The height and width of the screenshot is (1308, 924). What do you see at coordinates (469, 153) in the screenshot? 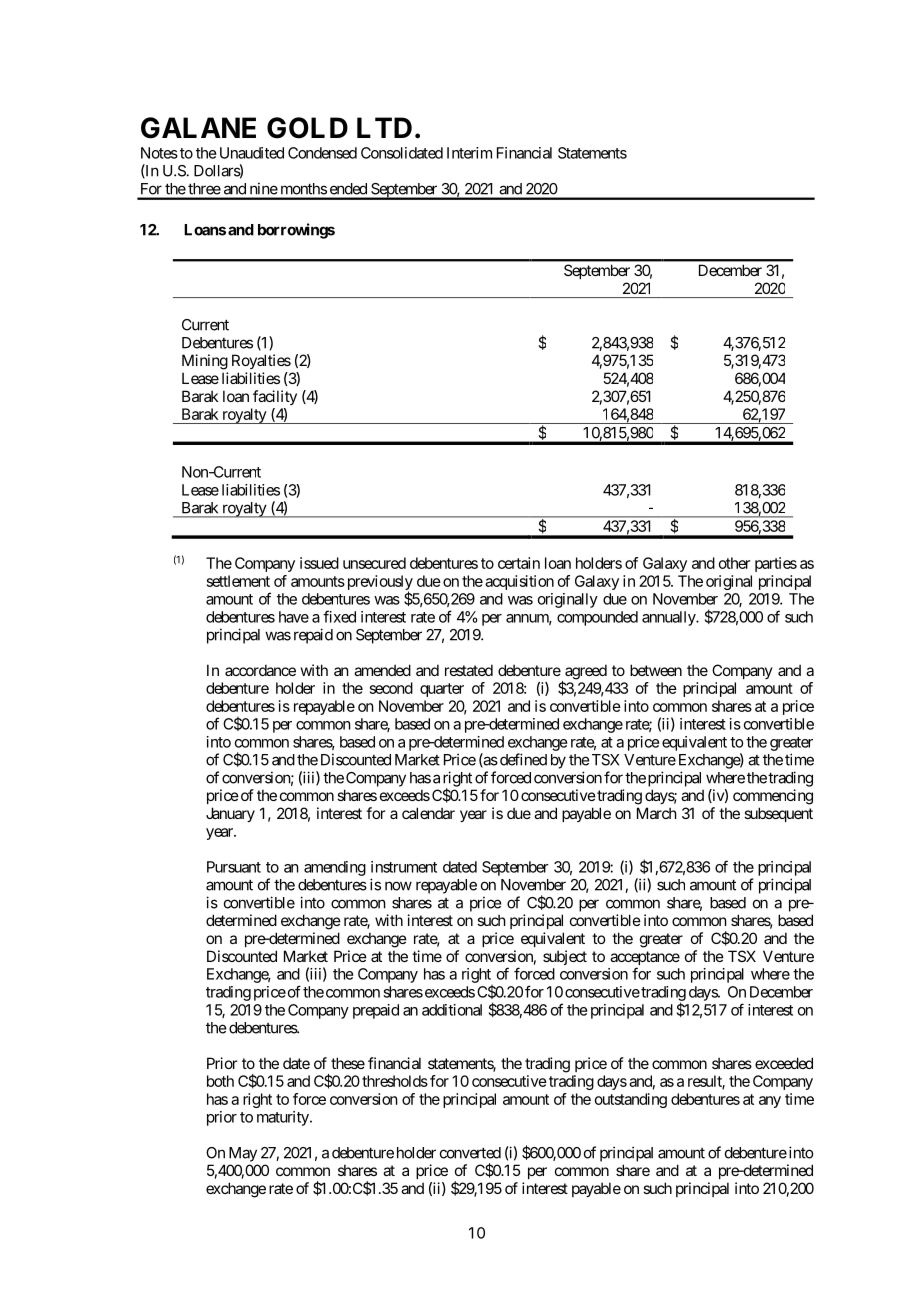
I see `Interim` at bounding box center [469, 153].
